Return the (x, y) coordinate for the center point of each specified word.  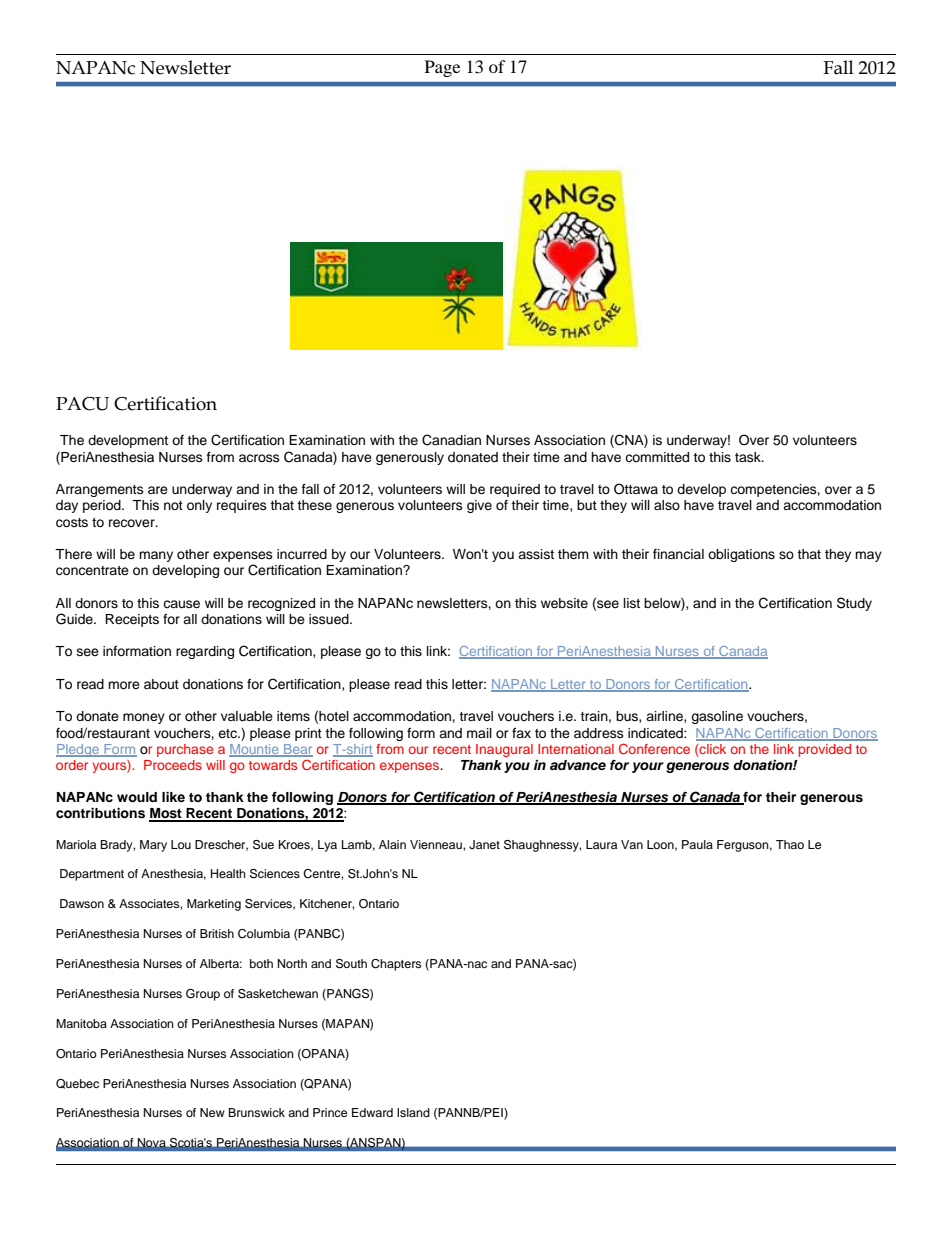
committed (657, 457)
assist (536, 554)
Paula (697, 844)
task (749, 457)
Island (413, 1112)
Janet (484, 845)
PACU (82, 404)
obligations (741, 555)
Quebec (77, 1084)
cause (181, 604)
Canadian (451, 440)
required (515, 490)
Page (442, 68)
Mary (153, 846)
